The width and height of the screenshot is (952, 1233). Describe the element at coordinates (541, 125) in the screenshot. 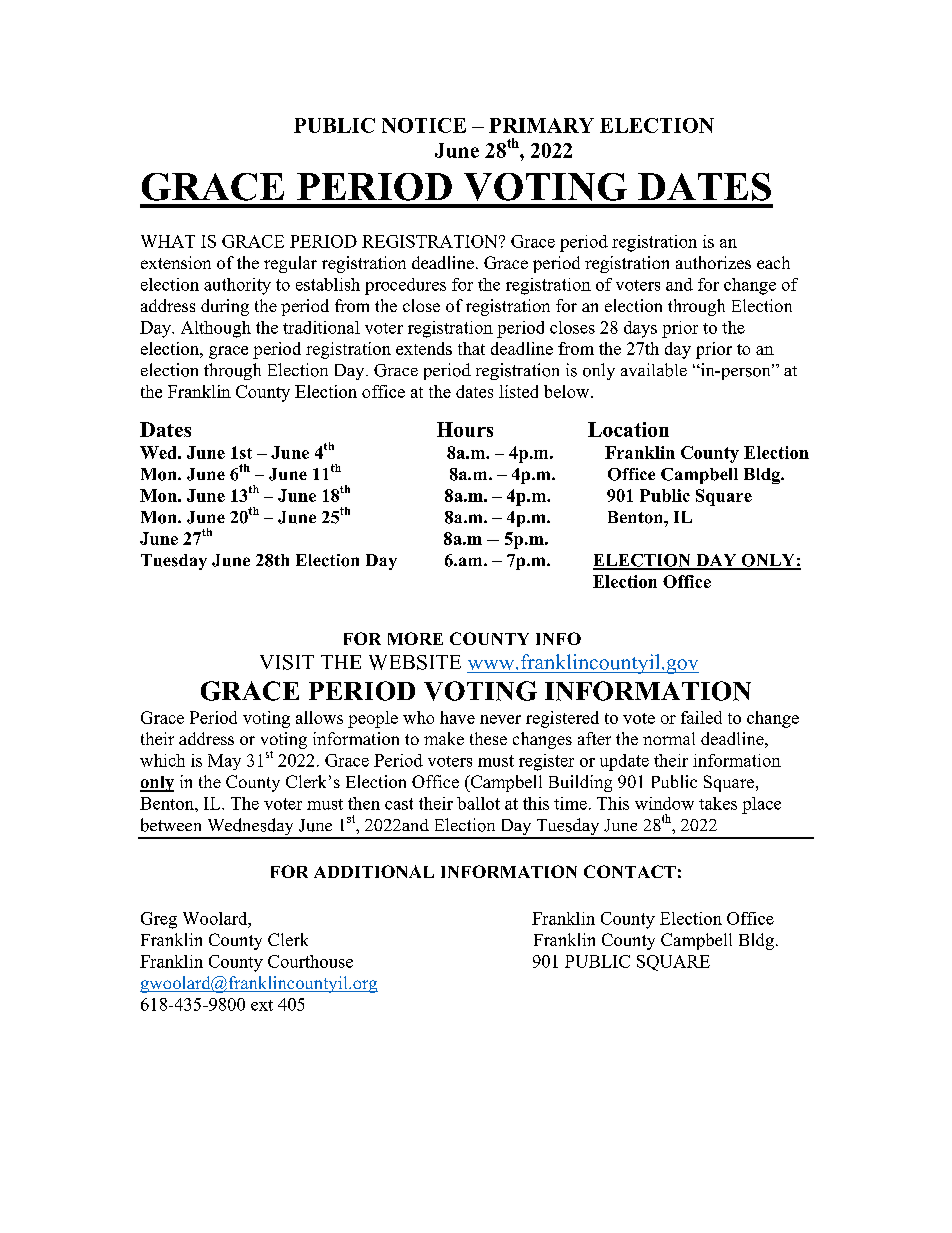

I see `PRIMARY` at that location.
